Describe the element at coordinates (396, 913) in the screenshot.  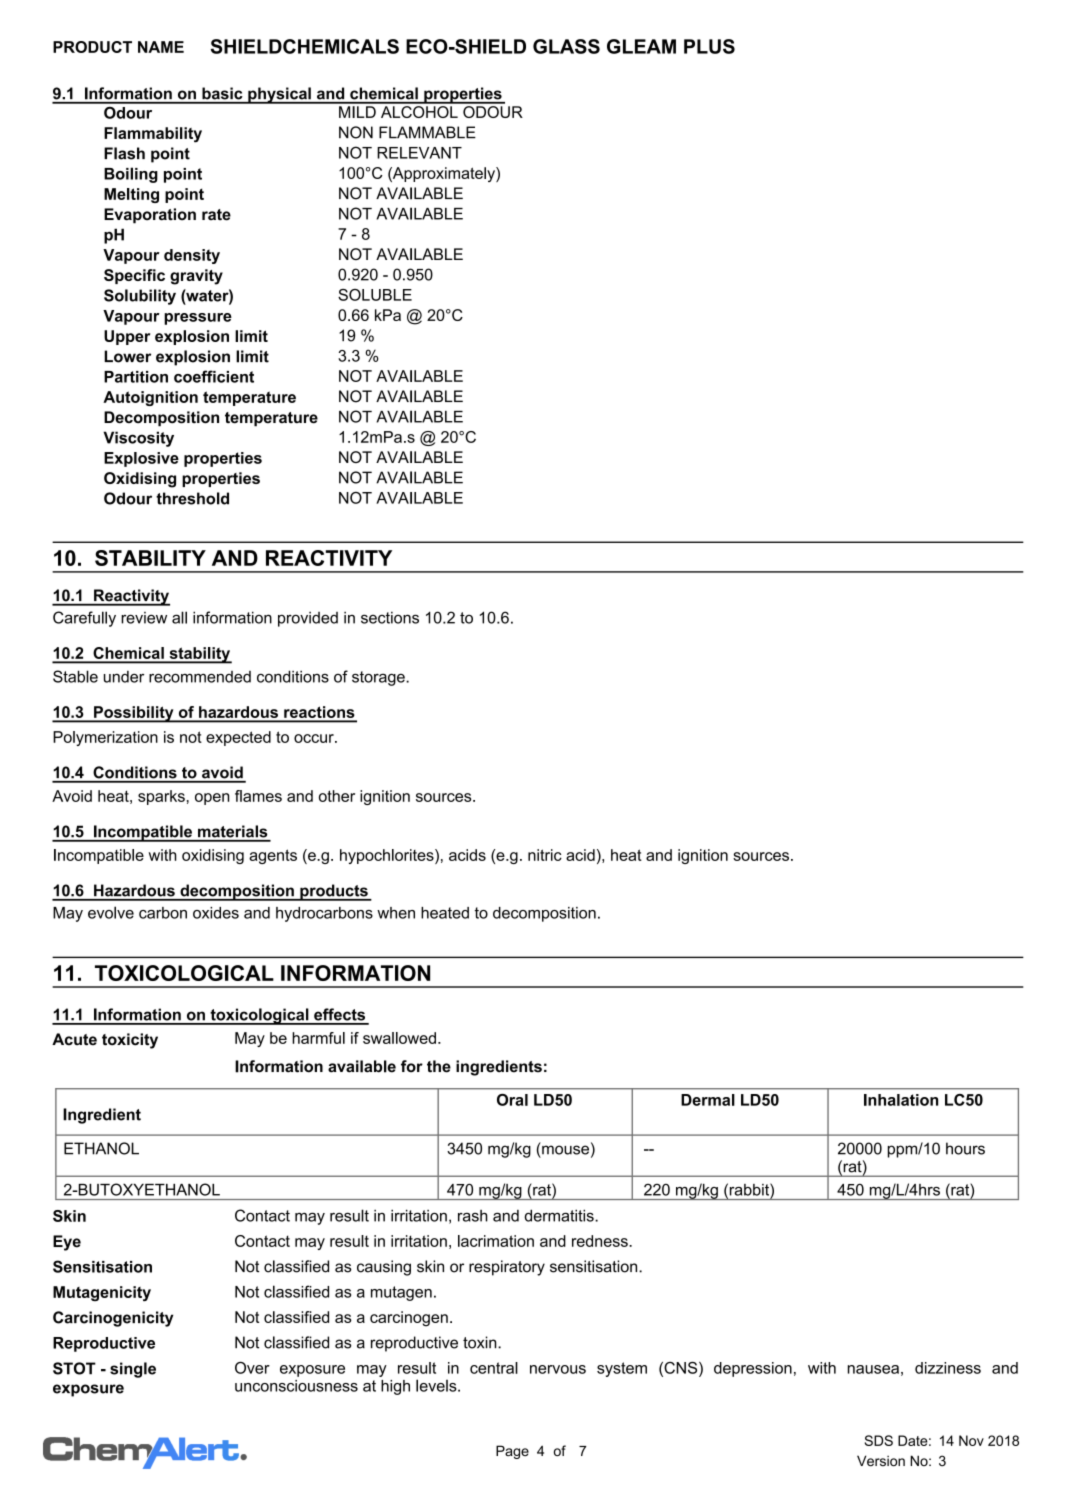
I see `when` at that location.
